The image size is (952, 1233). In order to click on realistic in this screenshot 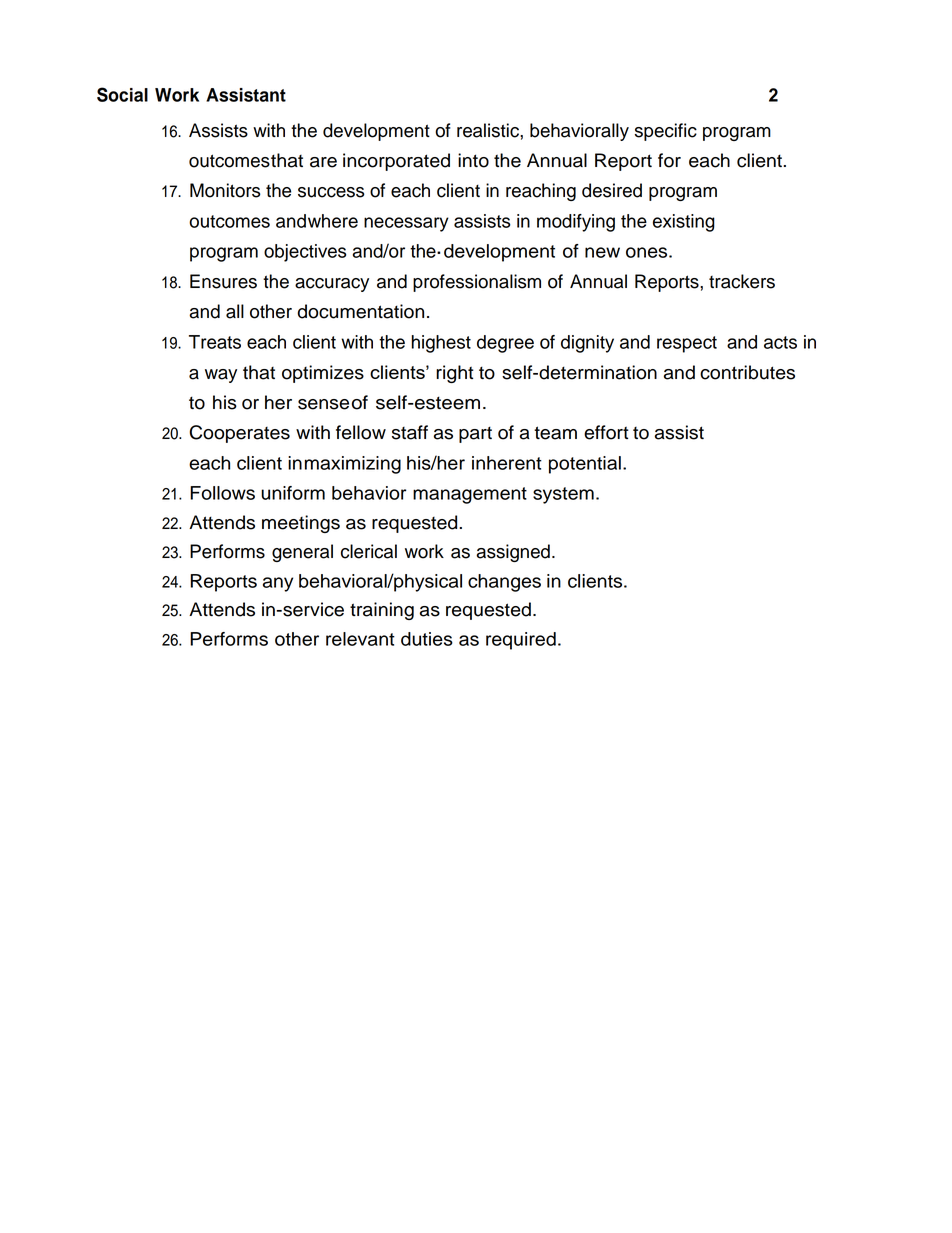, I will do `click(489, 130)`.
